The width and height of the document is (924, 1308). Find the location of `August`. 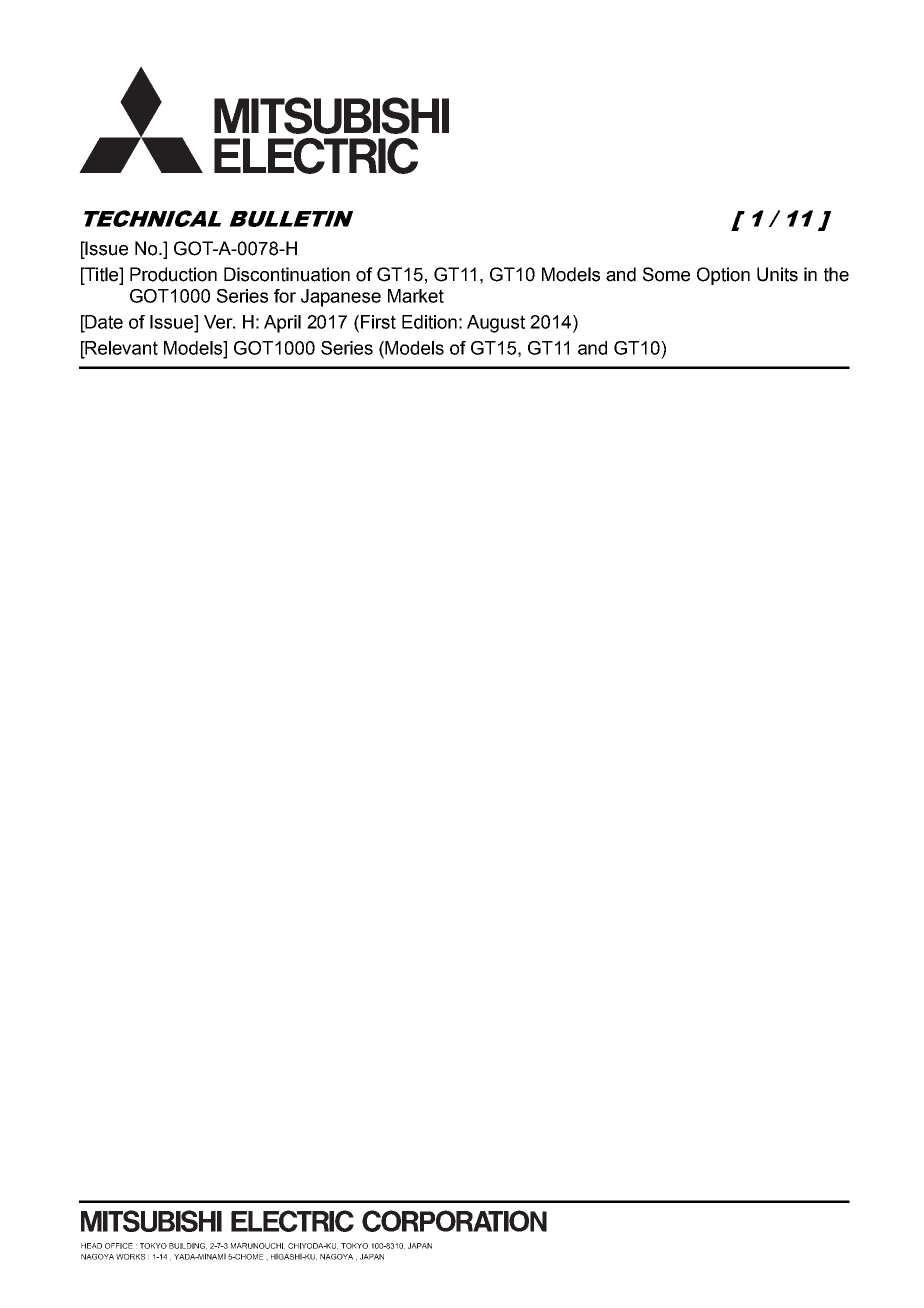

August is located at coordinates (496, 324).
